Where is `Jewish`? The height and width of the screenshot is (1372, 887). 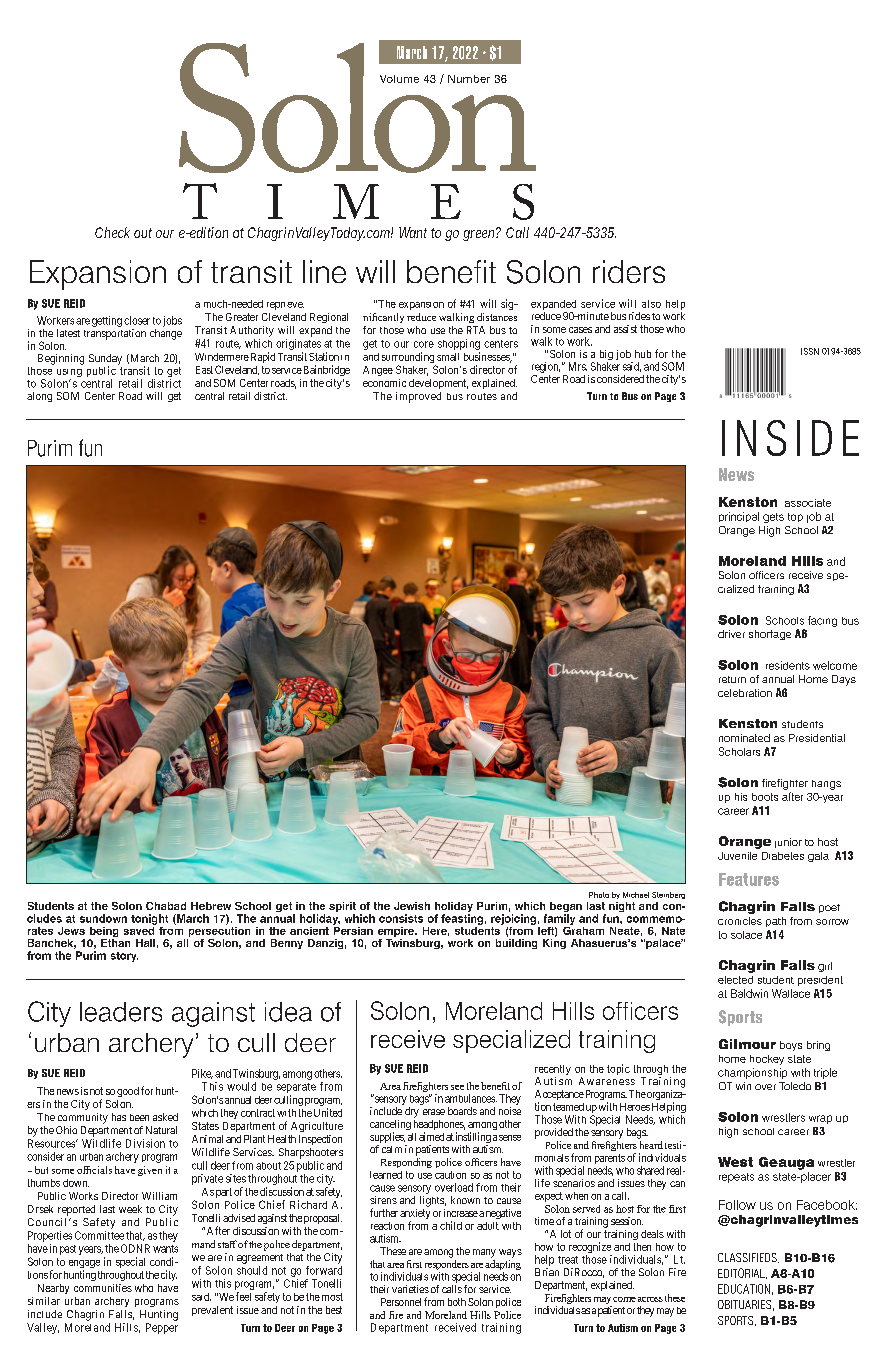
Jewish is located at coordinates (412, 906).
